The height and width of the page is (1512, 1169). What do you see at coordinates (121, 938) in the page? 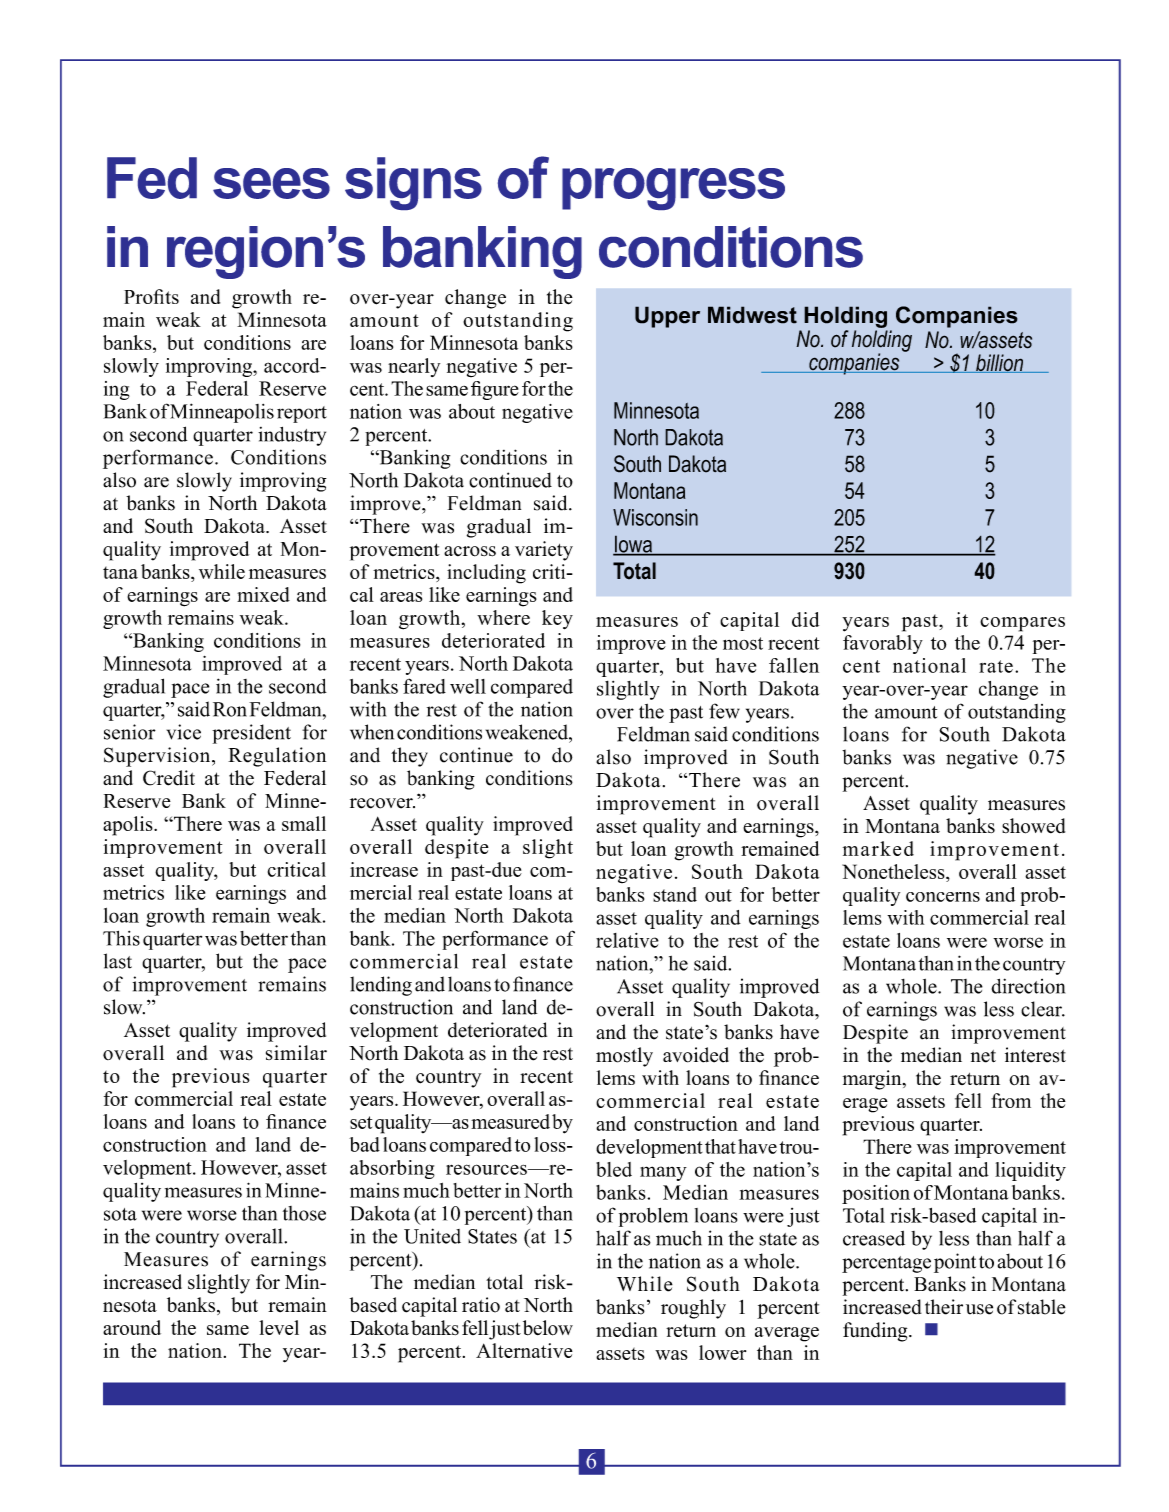
I see `This` at bounding box center [121, 938].
